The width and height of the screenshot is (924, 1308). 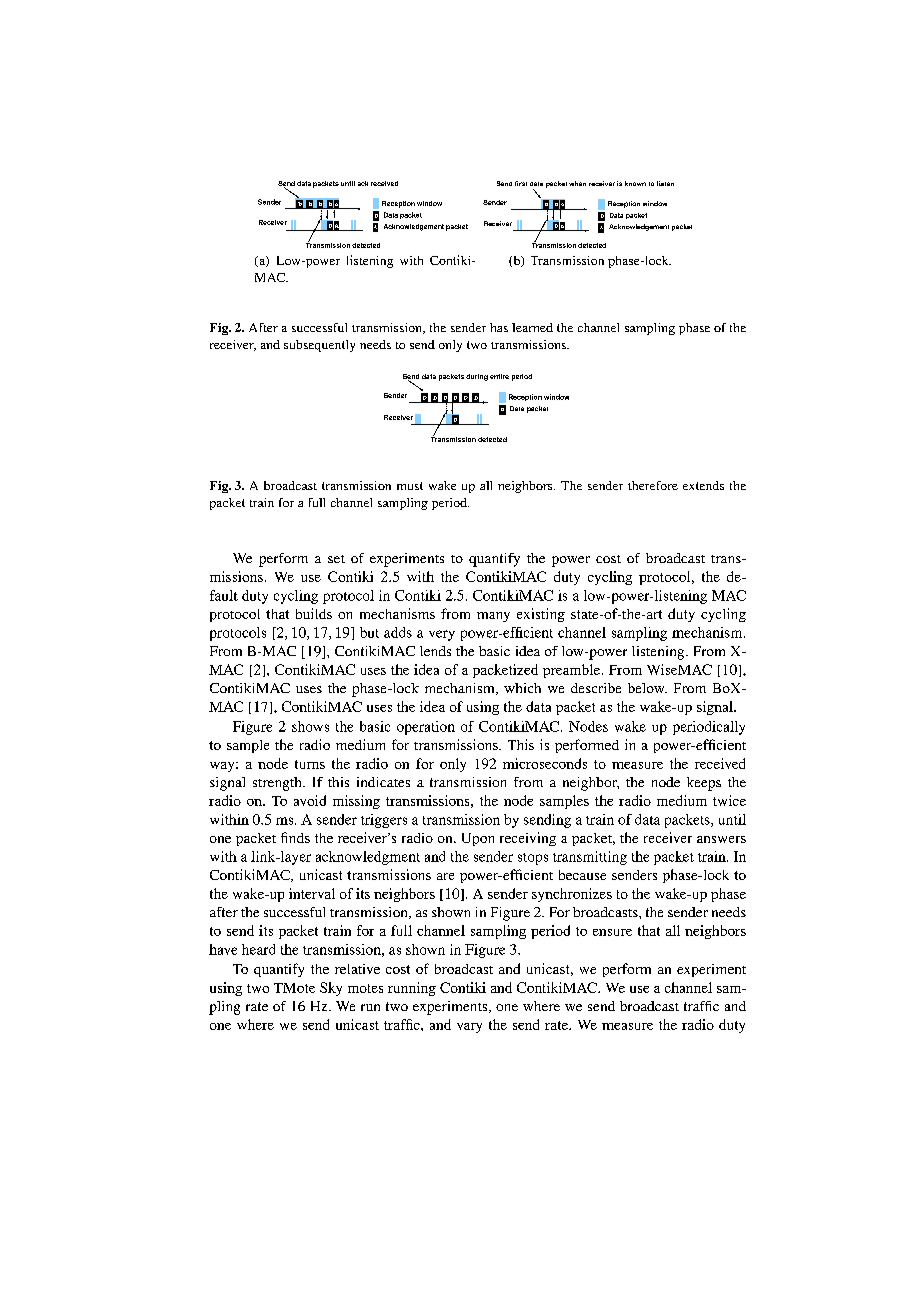 What do you see at coordinates (653, 485) in the screenshot?
I see `therefore` at bounding box center [653, 485].
